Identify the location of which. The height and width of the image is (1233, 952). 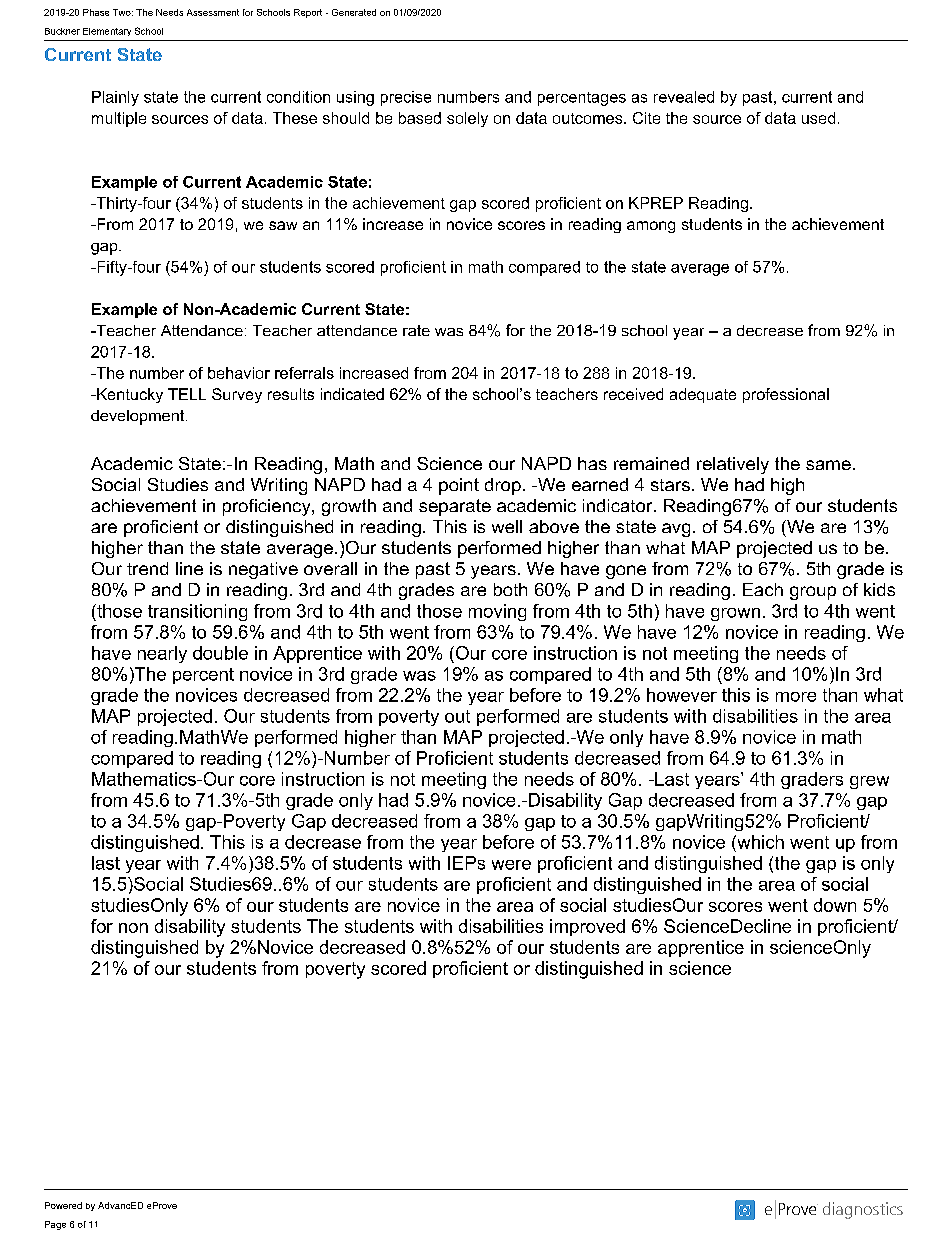
(759, 842).
